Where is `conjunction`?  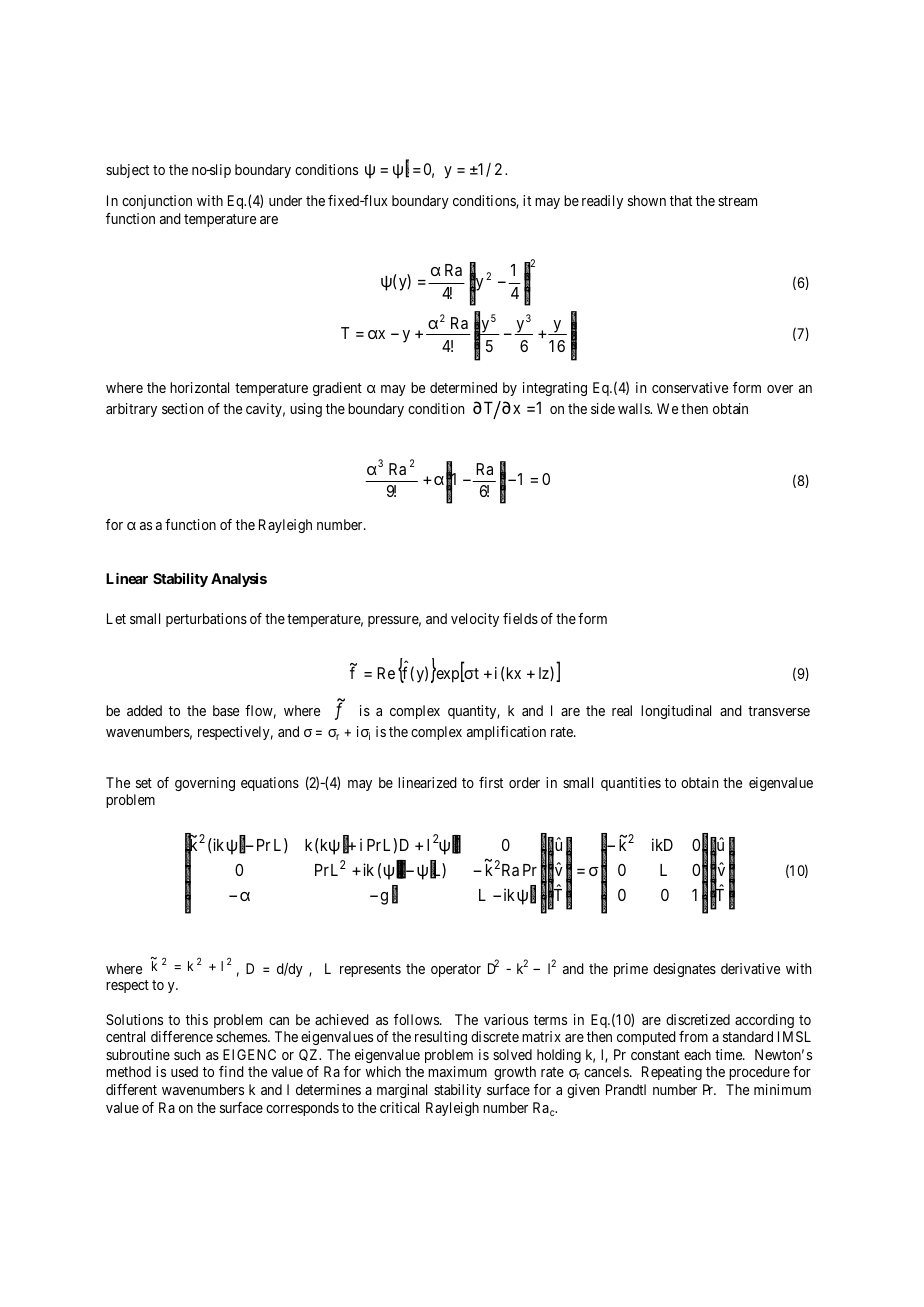 conjunction is located at coordinates (157, 202).
